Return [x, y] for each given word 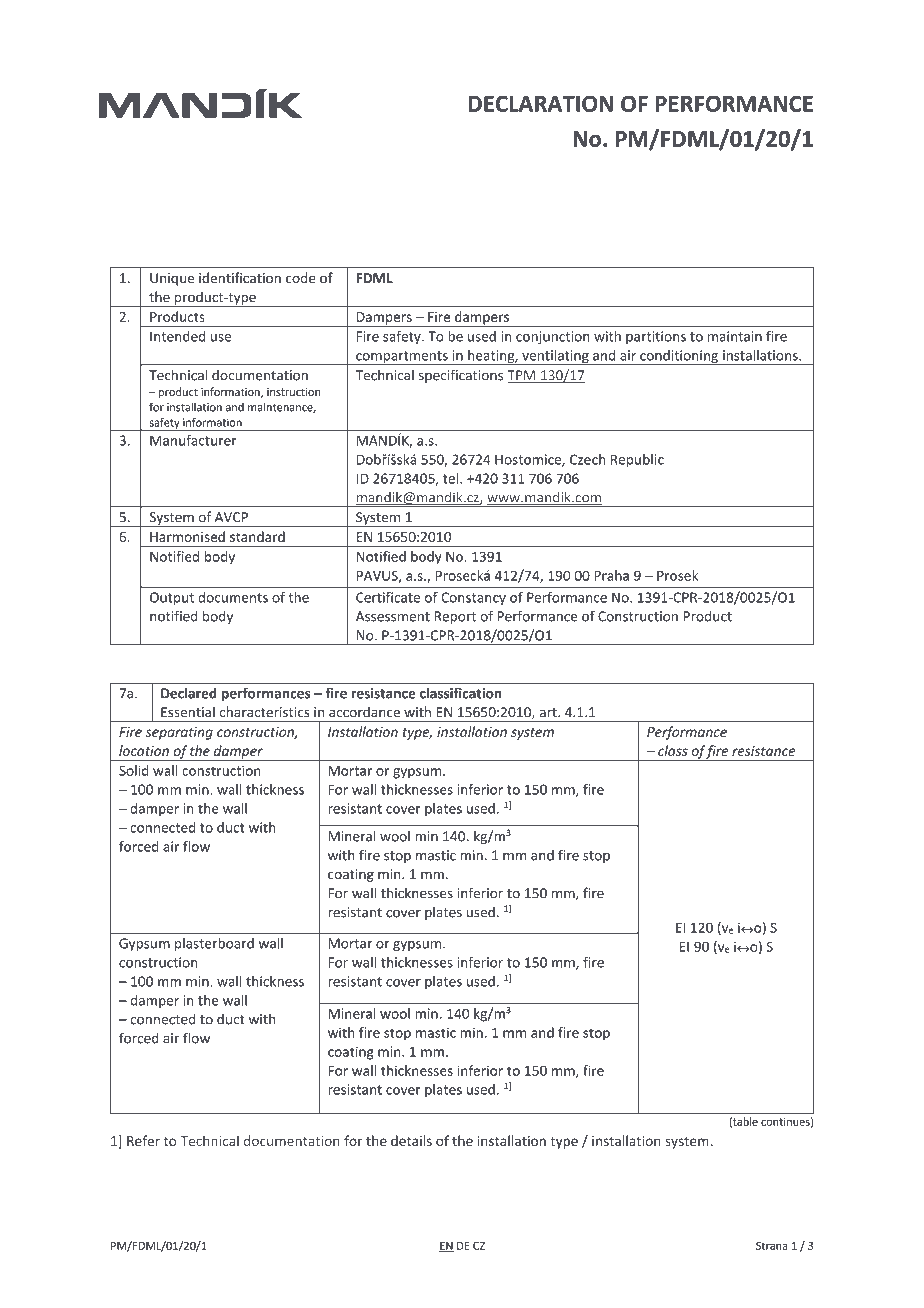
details [411, 1140]
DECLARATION [540, 103]
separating [179, 733]
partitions [656, 337]
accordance [364, 712]
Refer [143, 1140]
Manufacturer [193, 440]
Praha [611, 575]
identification [240, 277]
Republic [637, 461]
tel [450, 478]
